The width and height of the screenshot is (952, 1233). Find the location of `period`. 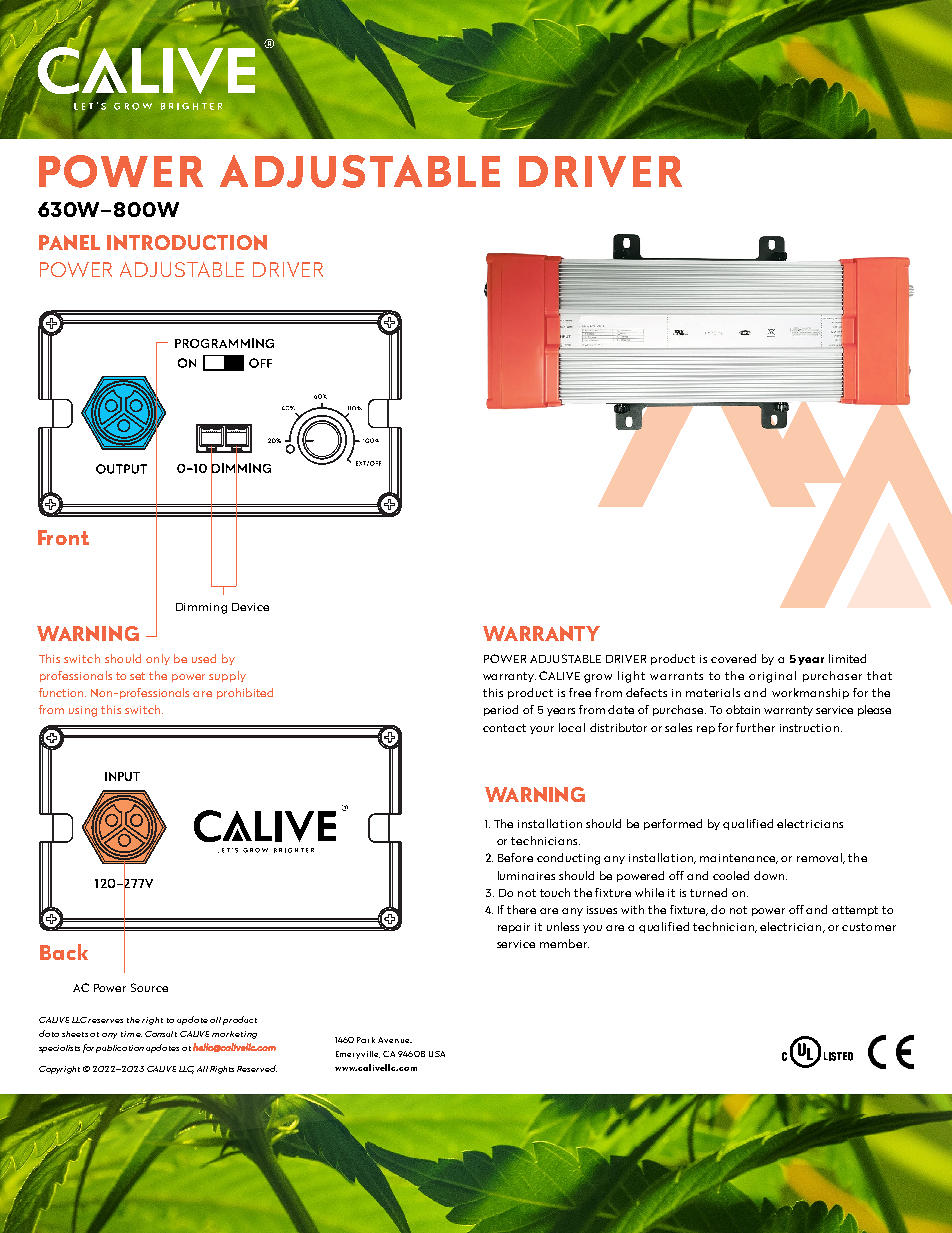

period is located at coordinates (501, 710).
